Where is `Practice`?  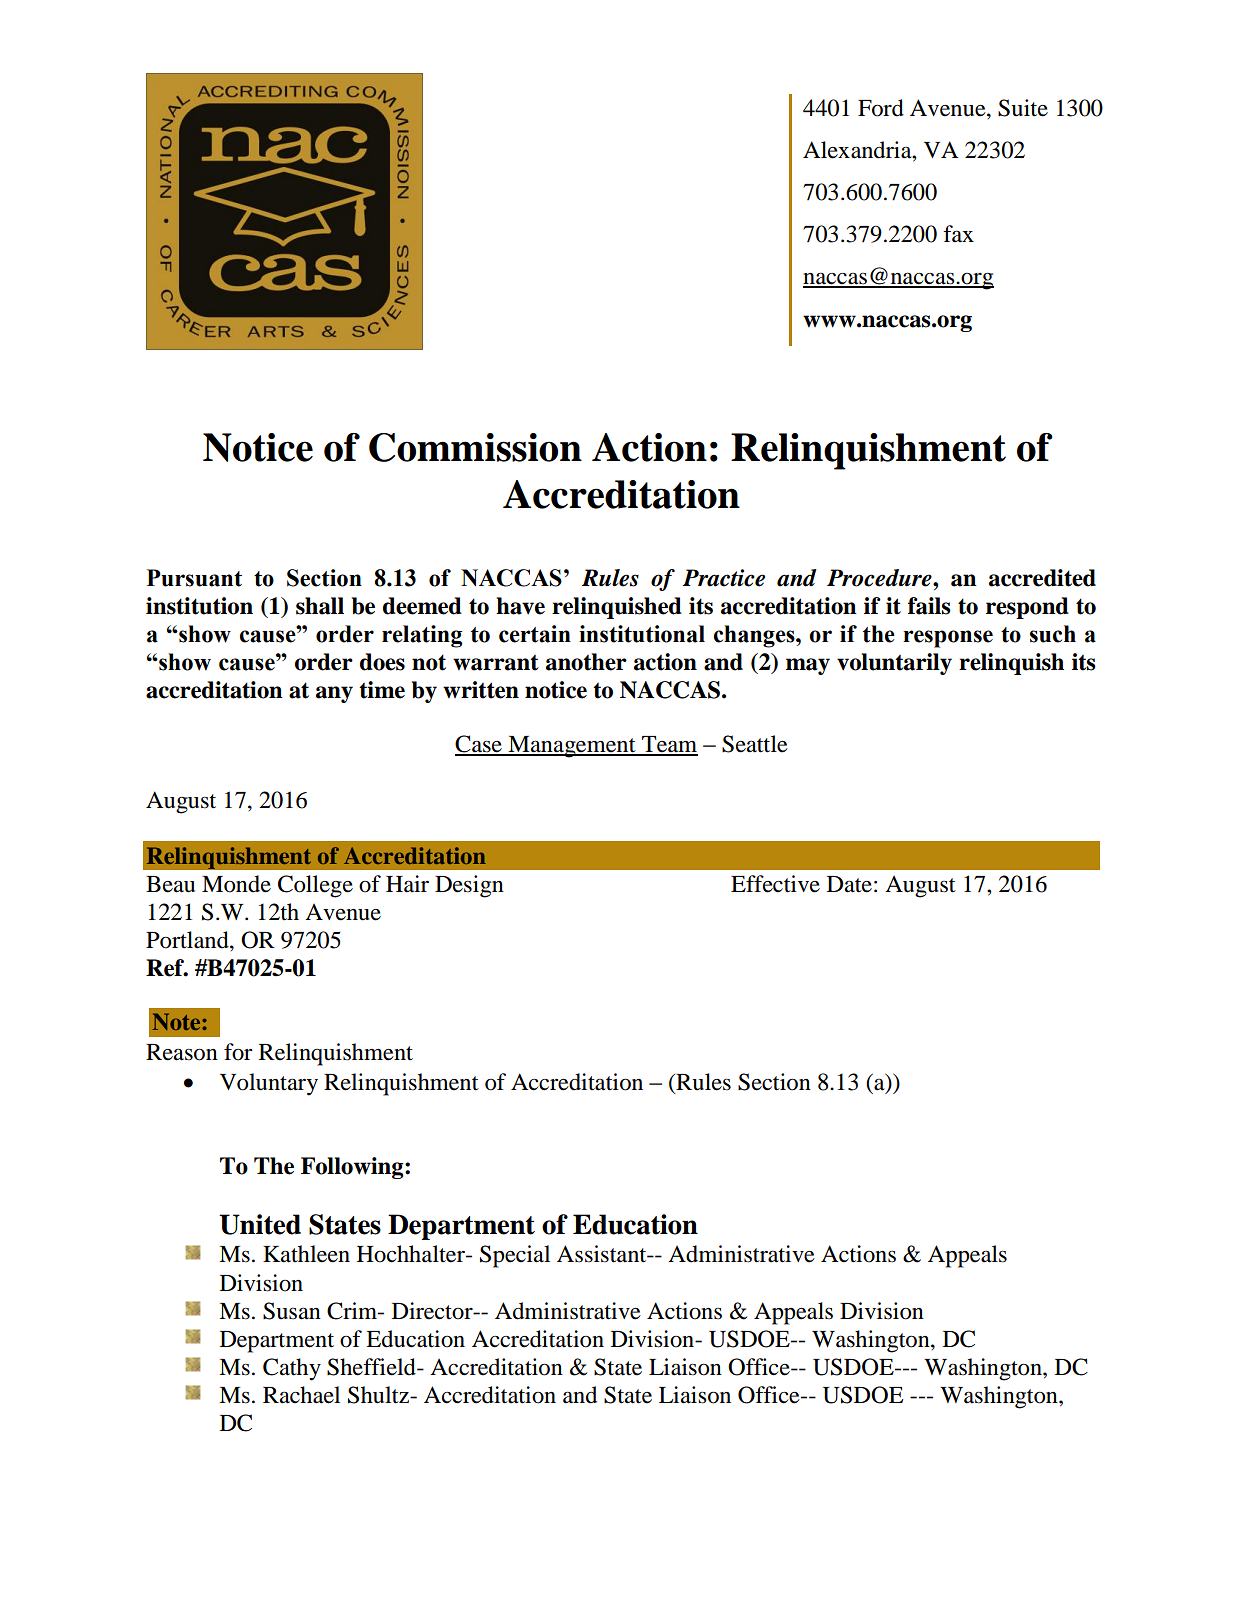 Practice is located at coordinates (724, 578).
